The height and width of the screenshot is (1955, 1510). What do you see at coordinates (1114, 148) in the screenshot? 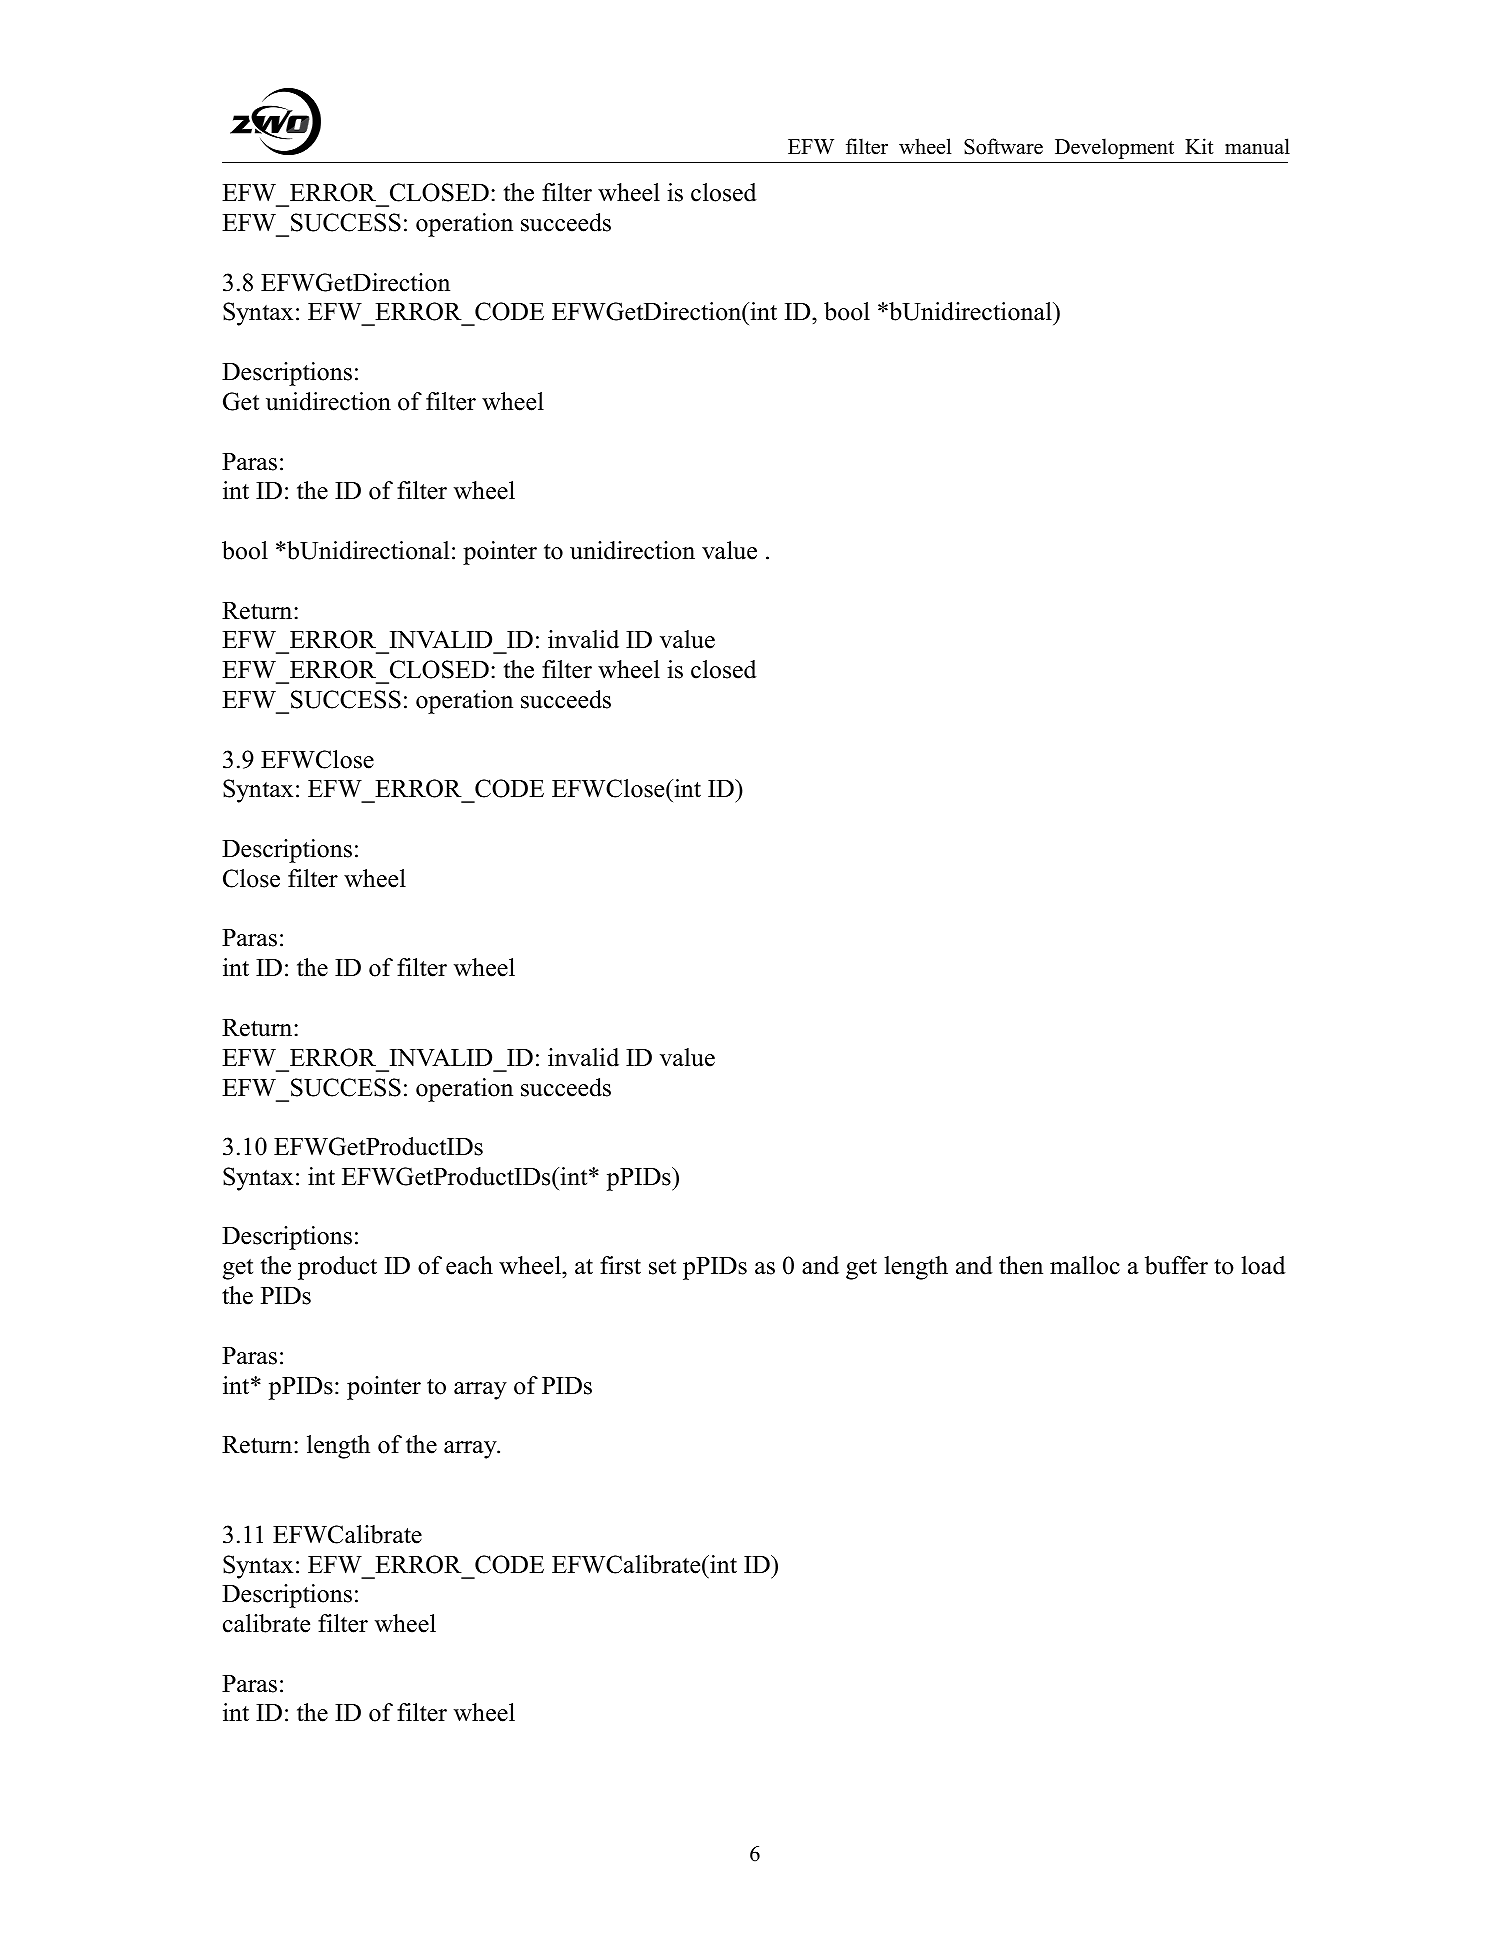
I see `Development` at bounding box center [1114, 148].
